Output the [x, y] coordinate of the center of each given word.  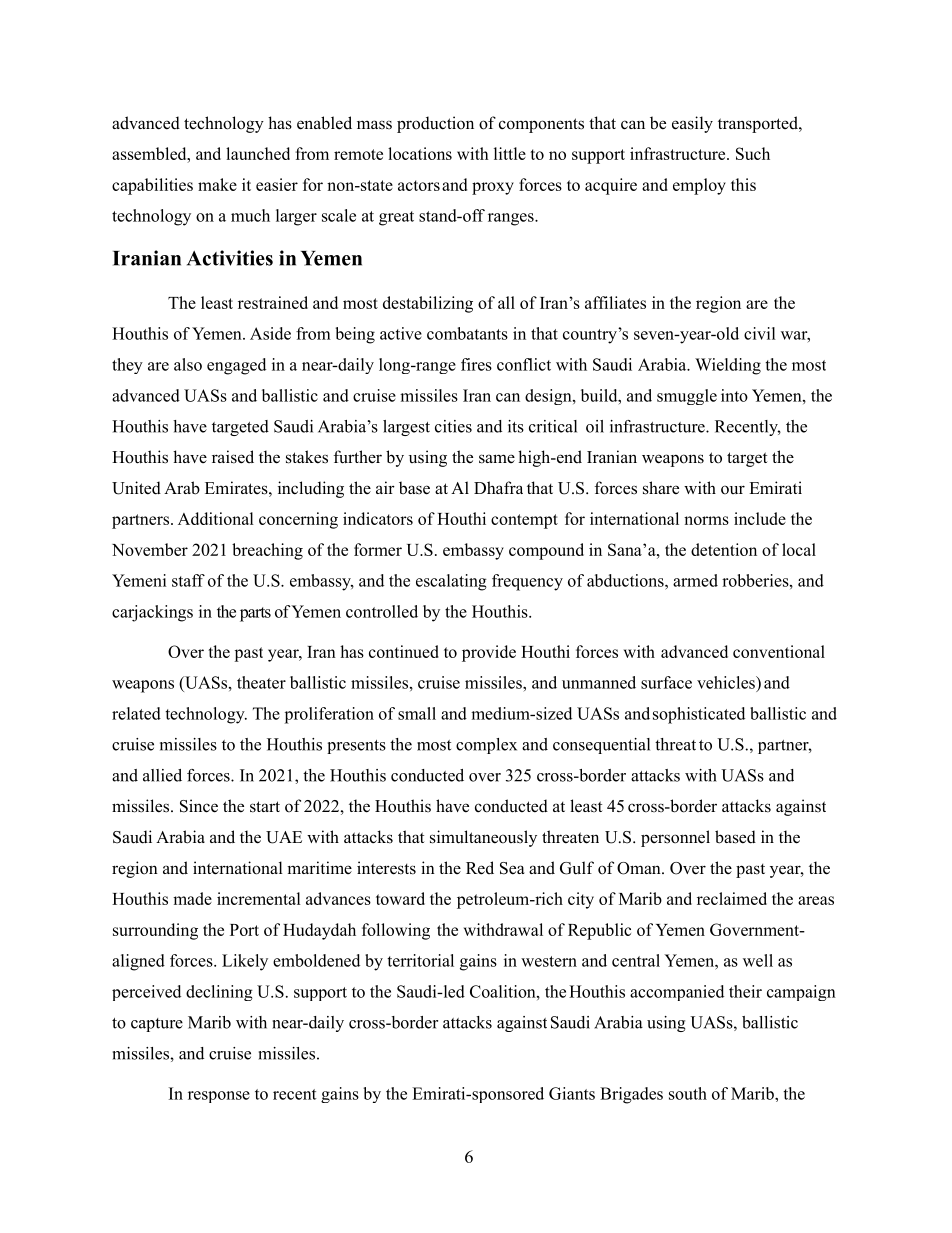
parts [255, 614]
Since [199, 806]
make [217, 184]
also [188, 364]
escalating [451, 582]
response [219, 1097]
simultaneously [483, 838]
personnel [675, 838]
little [510, 153]
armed [695, 580]
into [734, 395]
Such [753, 153]
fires [476, 364]
